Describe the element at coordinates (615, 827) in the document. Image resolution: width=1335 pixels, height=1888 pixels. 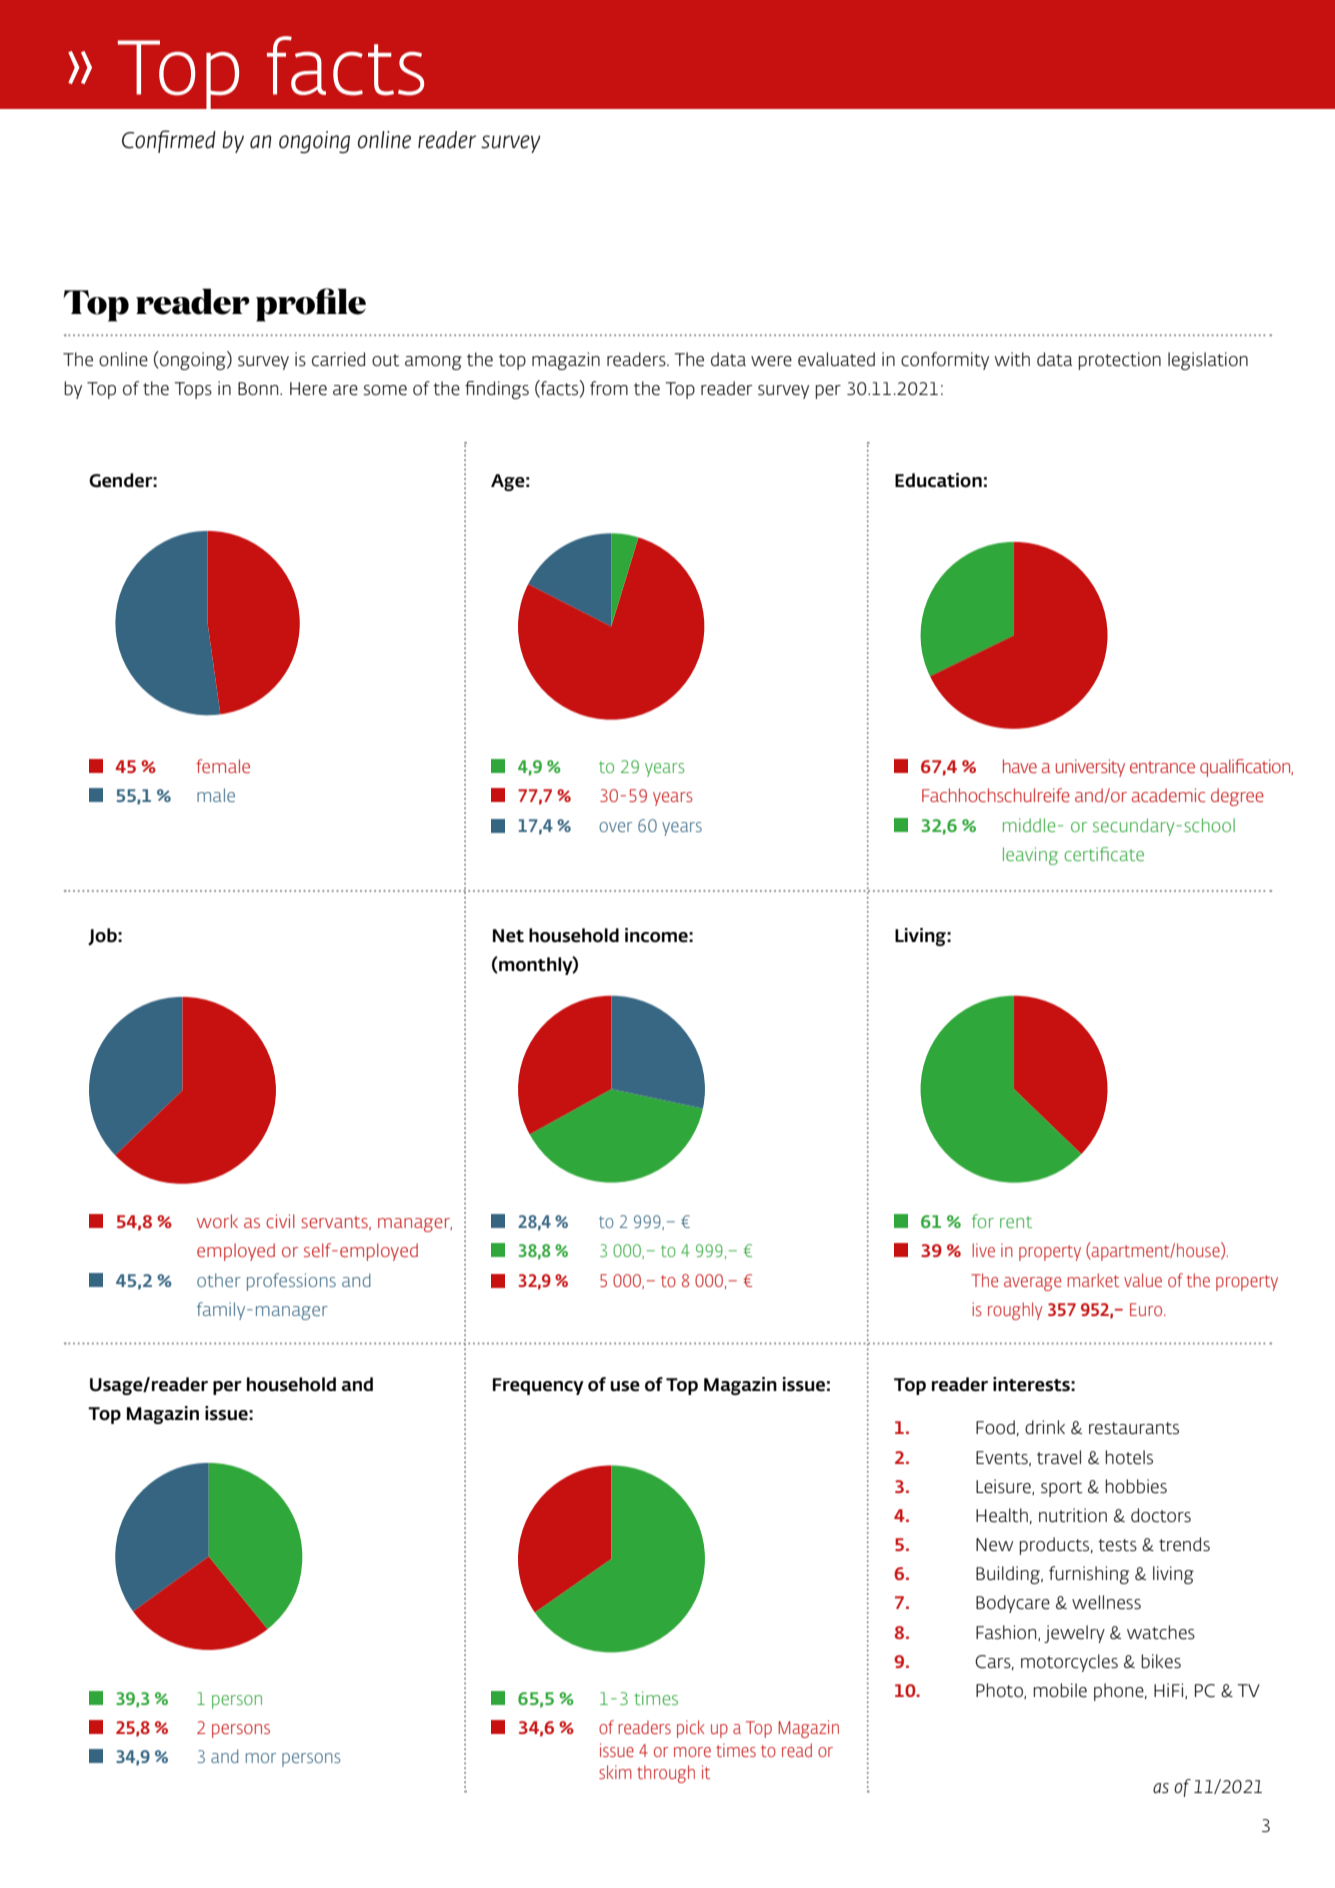
I see `over` at that location.
